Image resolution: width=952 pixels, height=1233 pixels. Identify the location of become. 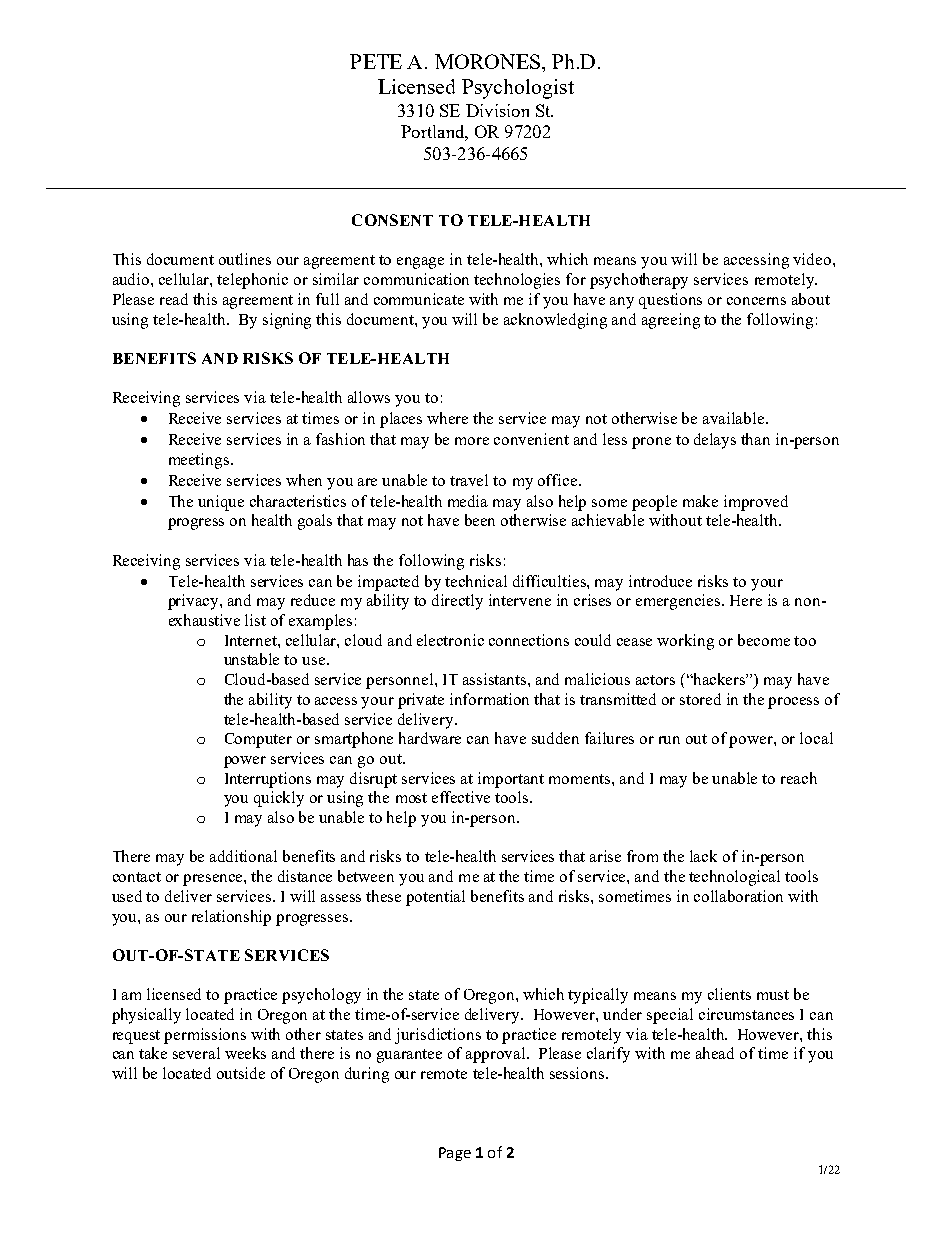
(764, 640).
